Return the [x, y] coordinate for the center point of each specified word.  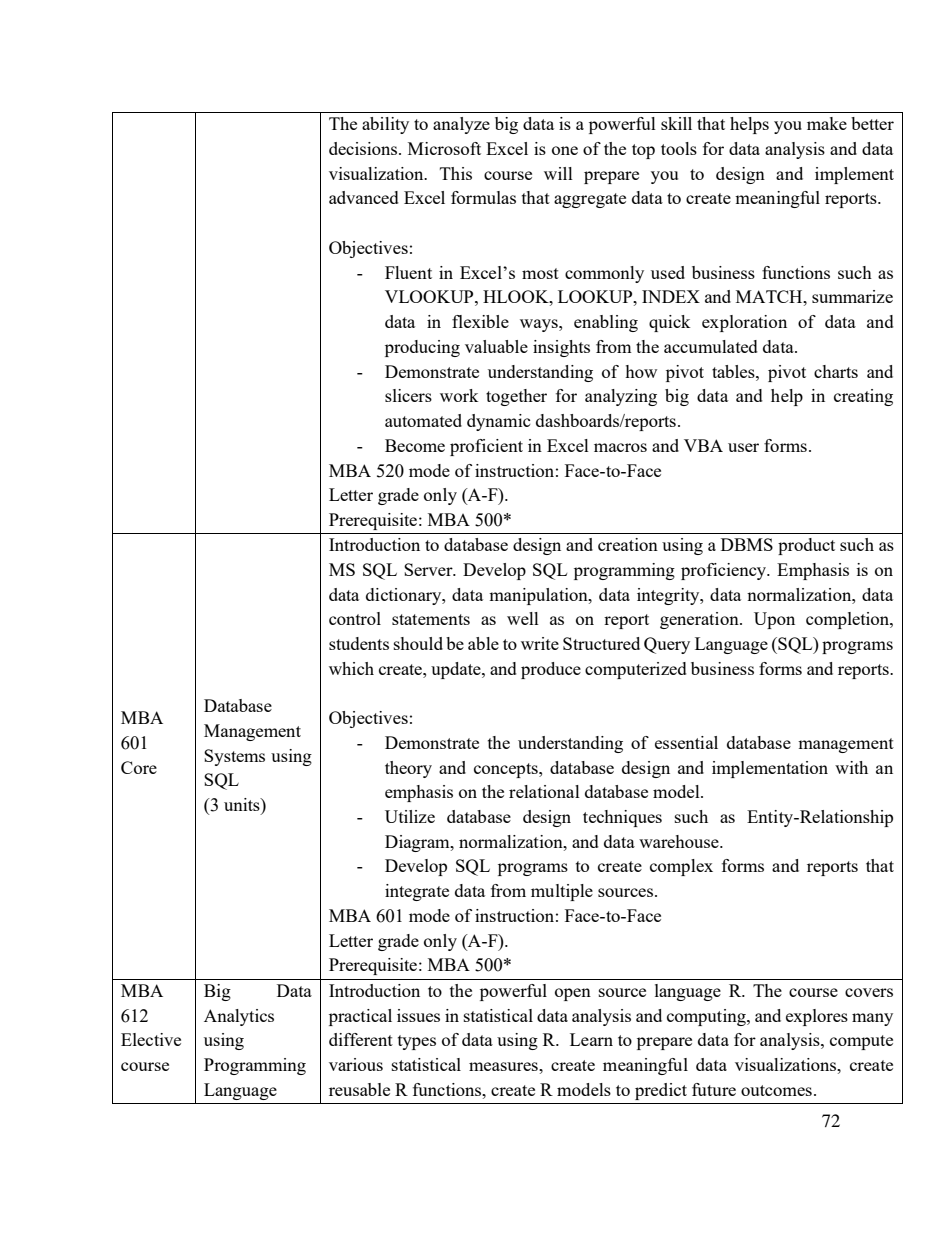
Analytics [239, 1017]
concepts [507, 770]
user [743, 447]
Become [415, 445]
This [456, 173]
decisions [364, 148]
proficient [486, 447]
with [851, 767]
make [827, 123]
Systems [234, 757]
